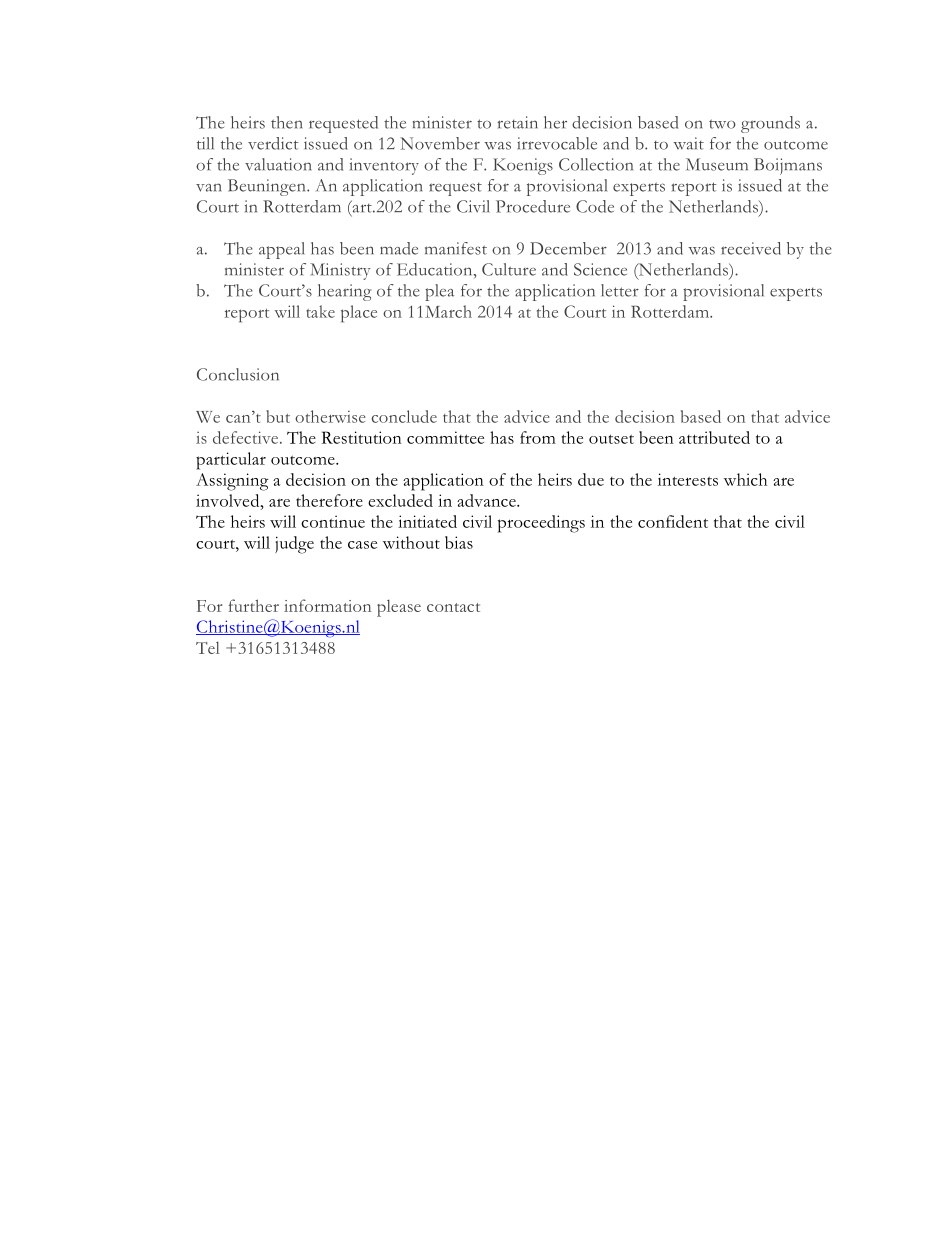  I want to click on further, so click(254, 605).
